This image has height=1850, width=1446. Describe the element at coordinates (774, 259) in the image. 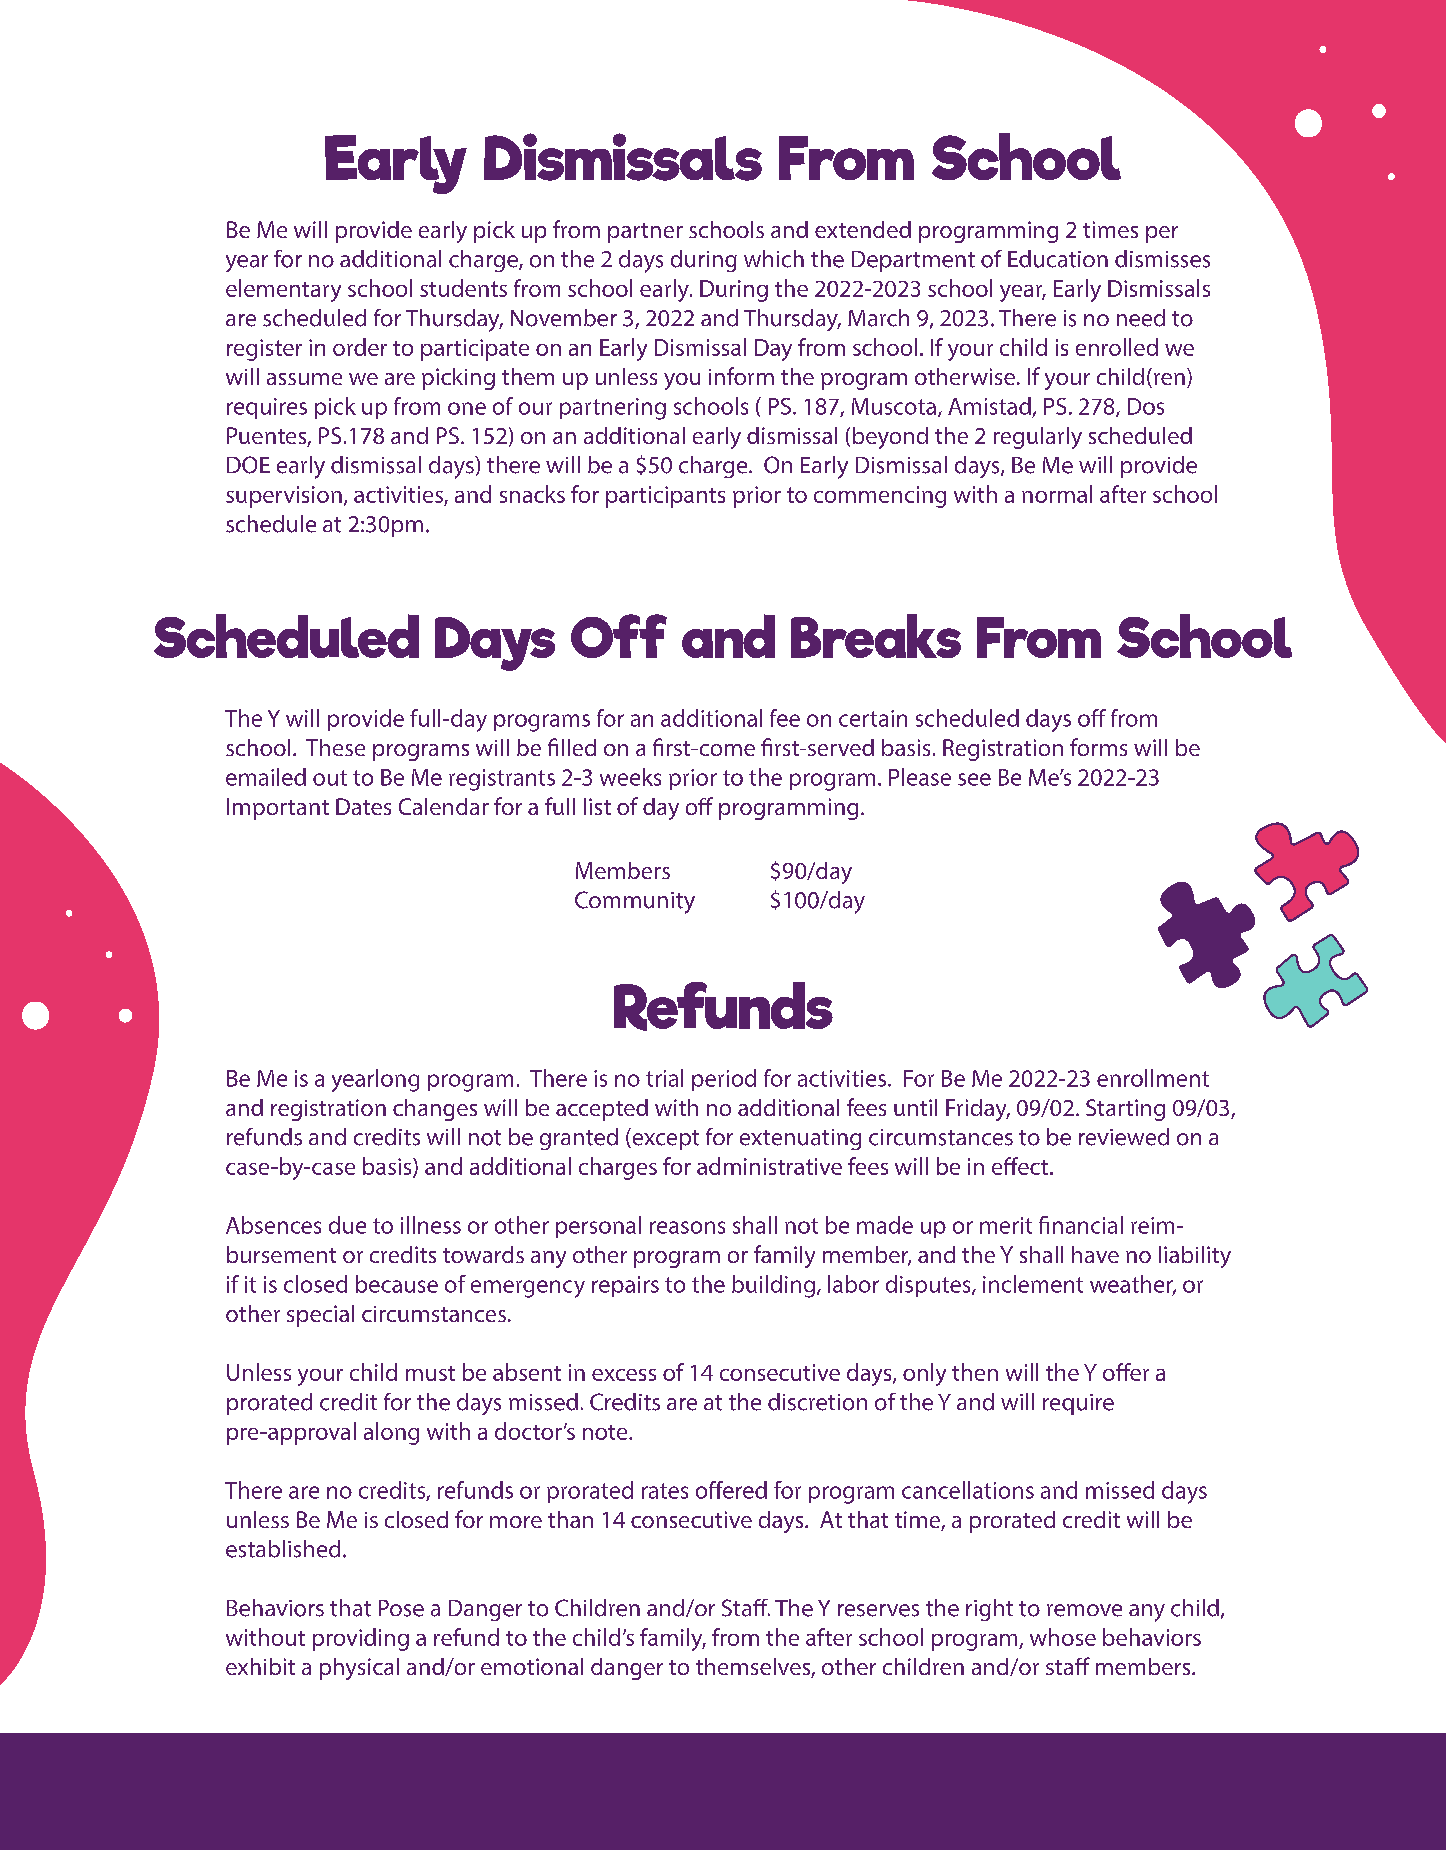

I see `which` at that location.
